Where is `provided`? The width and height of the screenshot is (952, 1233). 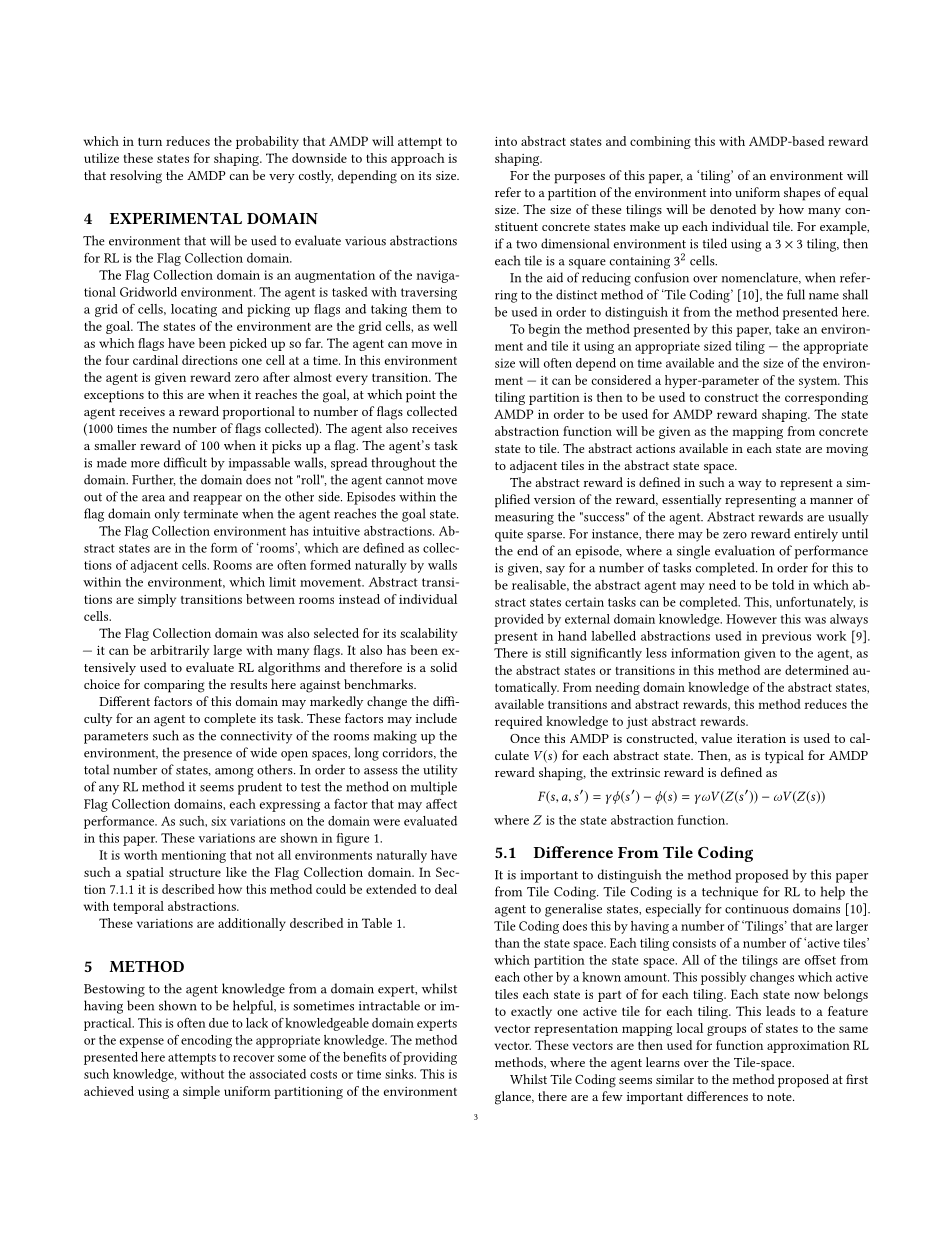 provided is located at coordinates (519, 620).
